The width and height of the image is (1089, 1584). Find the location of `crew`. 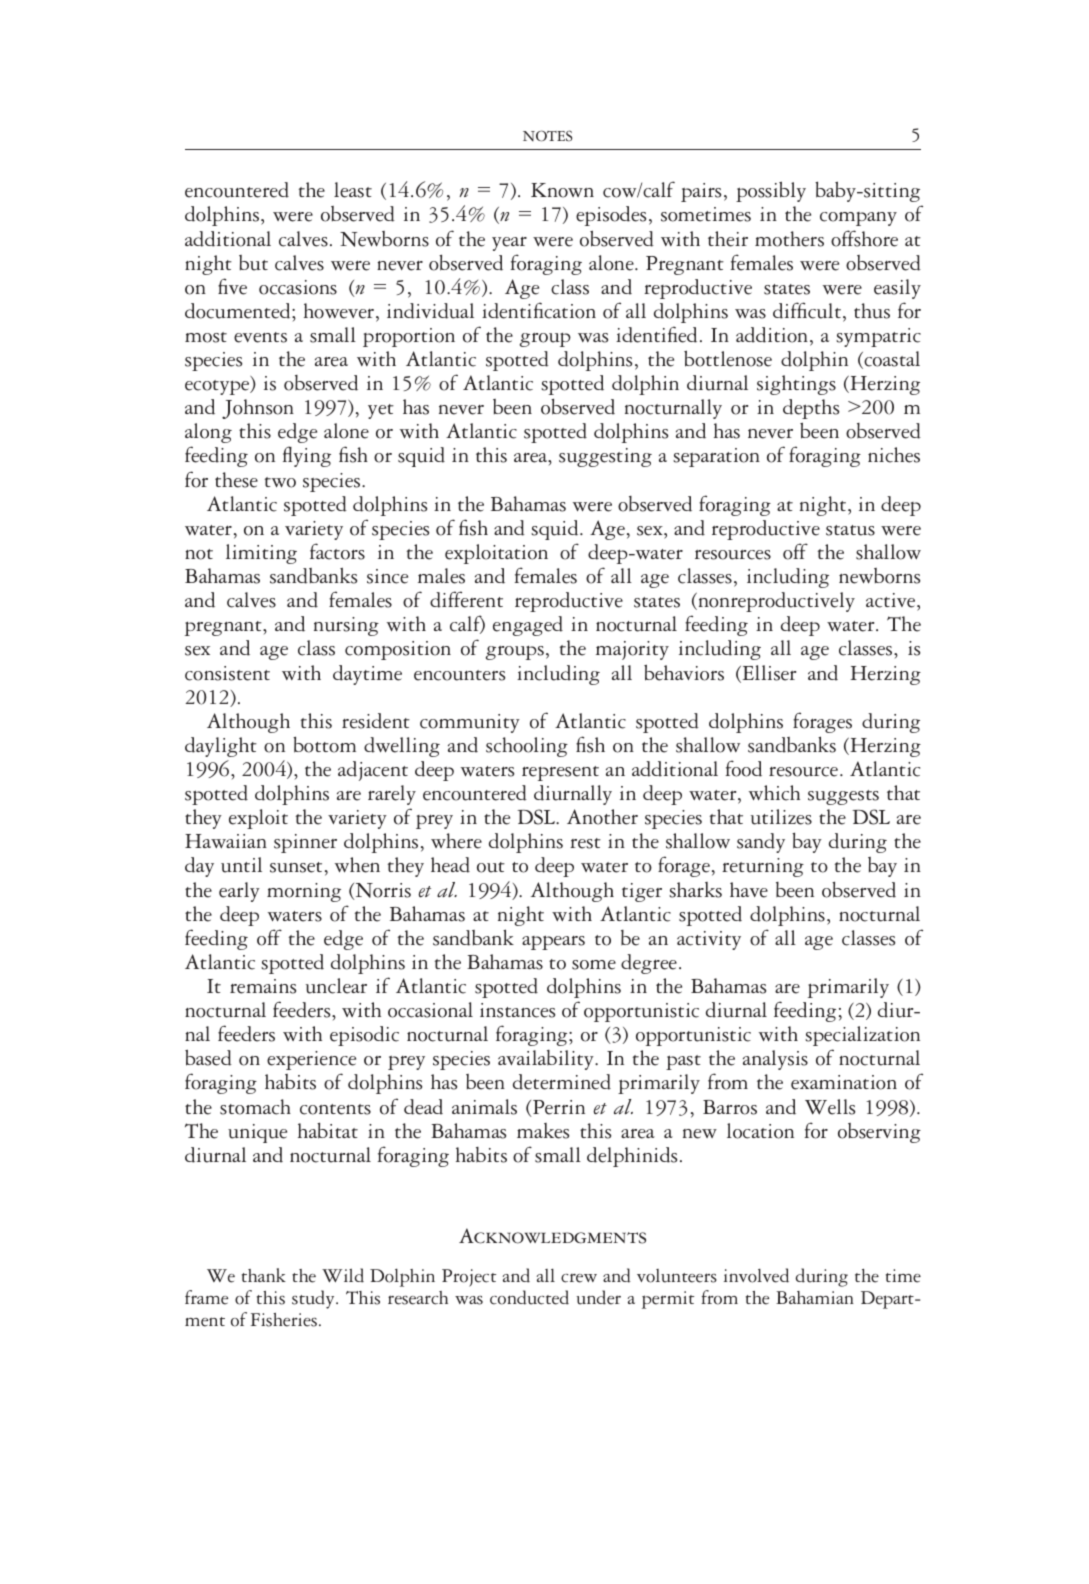

crew is located at coordinates (579, 1278).
